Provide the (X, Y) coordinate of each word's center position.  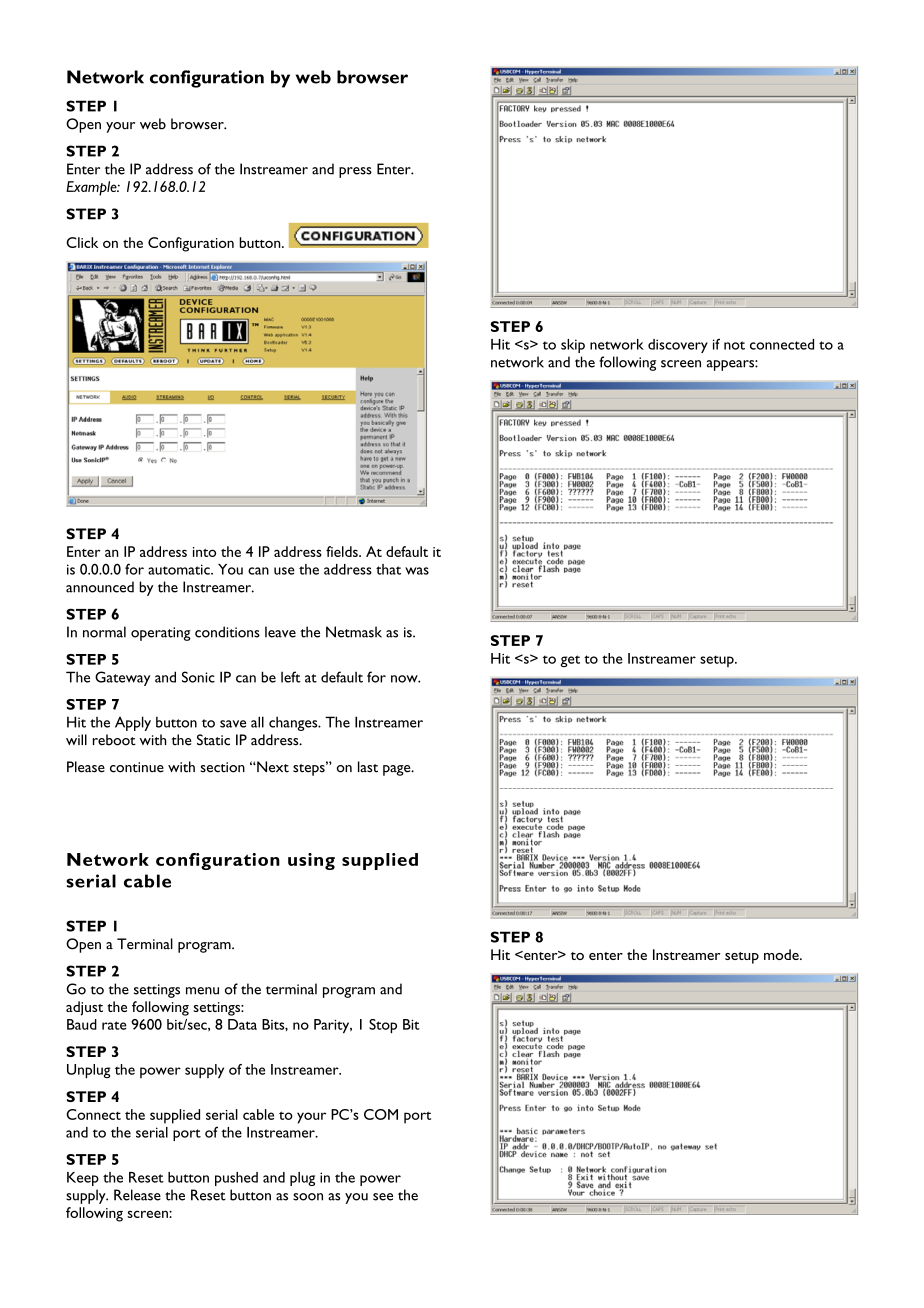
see (383, 1197)
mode (782, 954)
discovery (678, 346)
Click (82, 242)
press (355, 172)
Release (137, 1195)
